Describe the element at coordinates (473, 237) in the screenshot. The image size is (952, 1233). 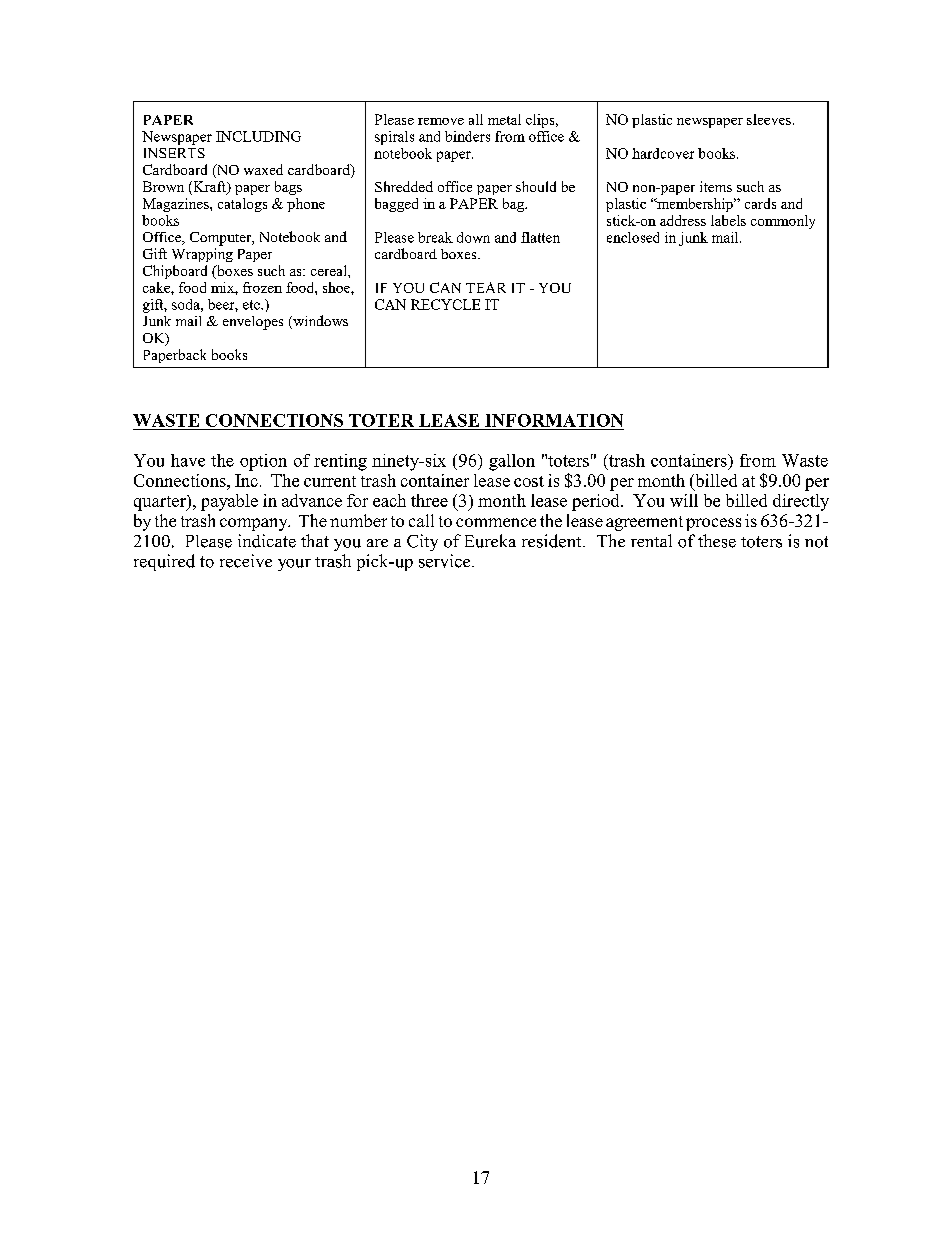
I see `down` at that location.
